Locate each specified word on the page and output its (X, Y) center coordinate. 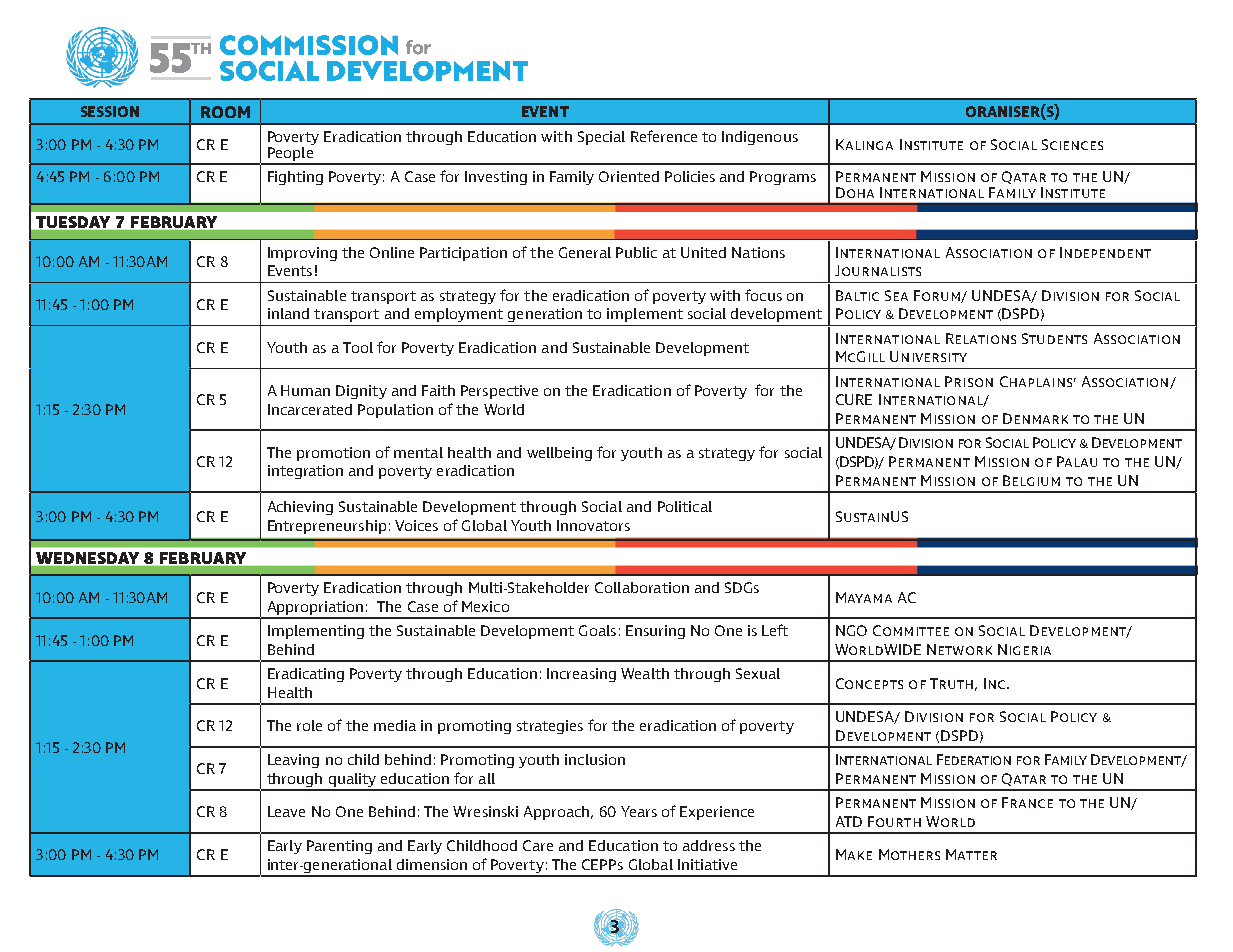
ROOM (225, 112)
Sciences (1072, 144)
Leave (286, 811)
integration (305, 472)
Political (685, 506)
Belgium (1031, 480)
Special (601, 138)
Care (538, 845)
